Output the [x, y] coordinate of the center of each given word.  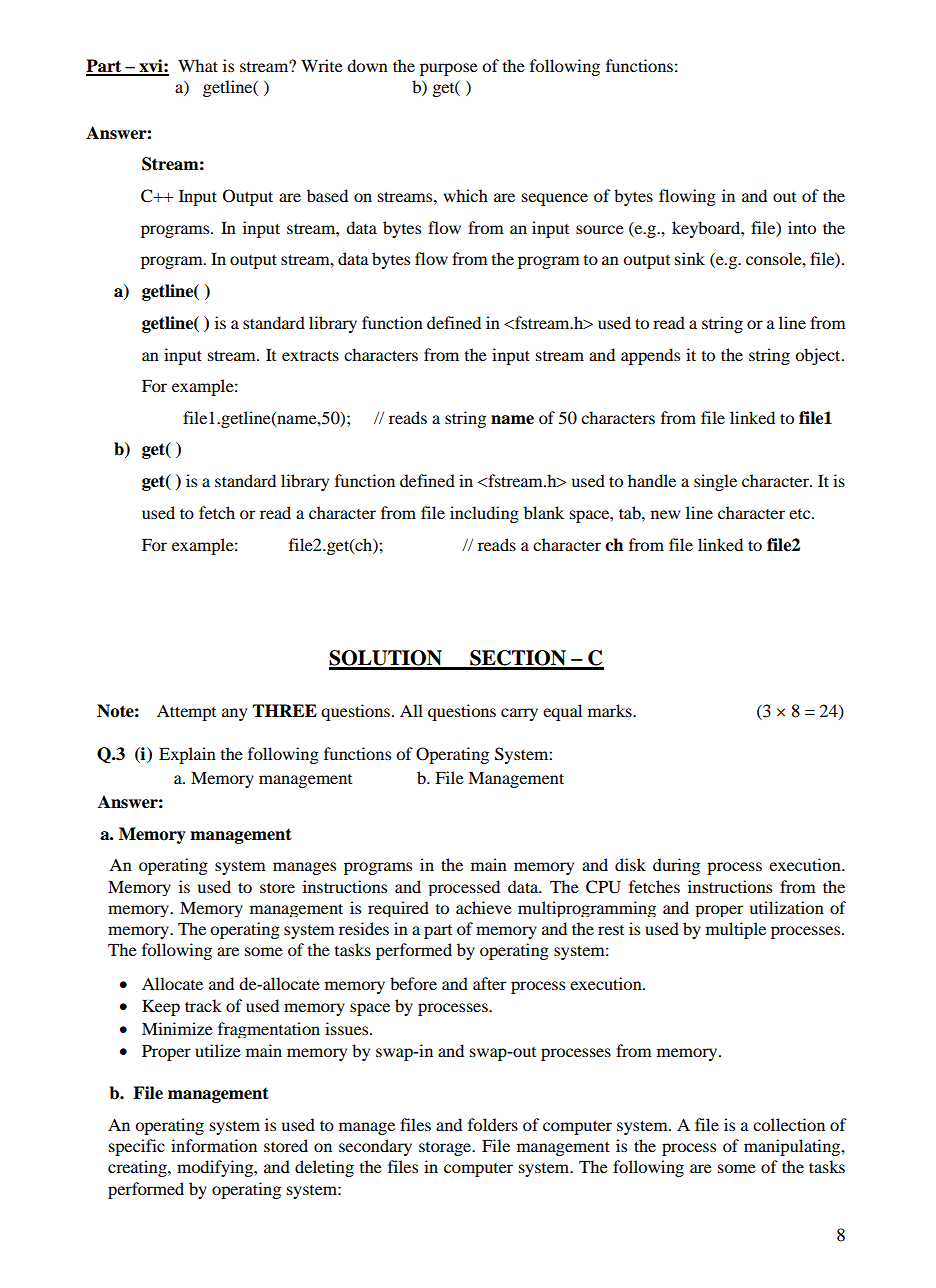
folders [493, 1124]
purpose [449, 69]
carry [519, 714]
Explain [187, 755]
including [484, 514]
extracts [310, 355]
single [715, 482]
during [676, 866]
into [802, 227]
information [214, 1145]
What [198, 65]
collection [789, 1124]
